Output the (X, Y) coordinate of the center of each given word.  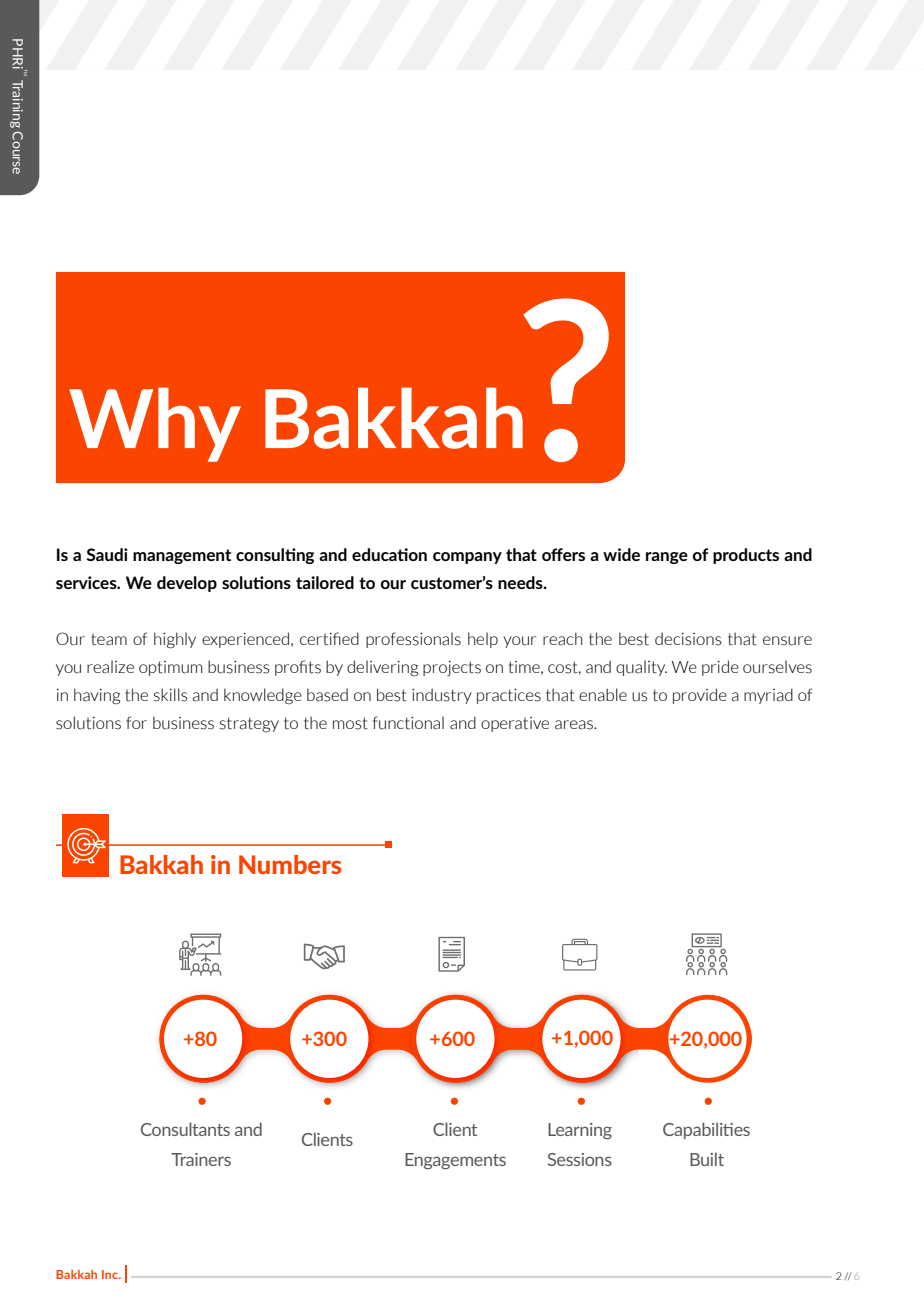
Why (155, 424)
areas (575, 725)
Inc (111, 1274)
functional (408, 723)
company (467, 558)
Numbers (290, 864)
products (746, 556)
